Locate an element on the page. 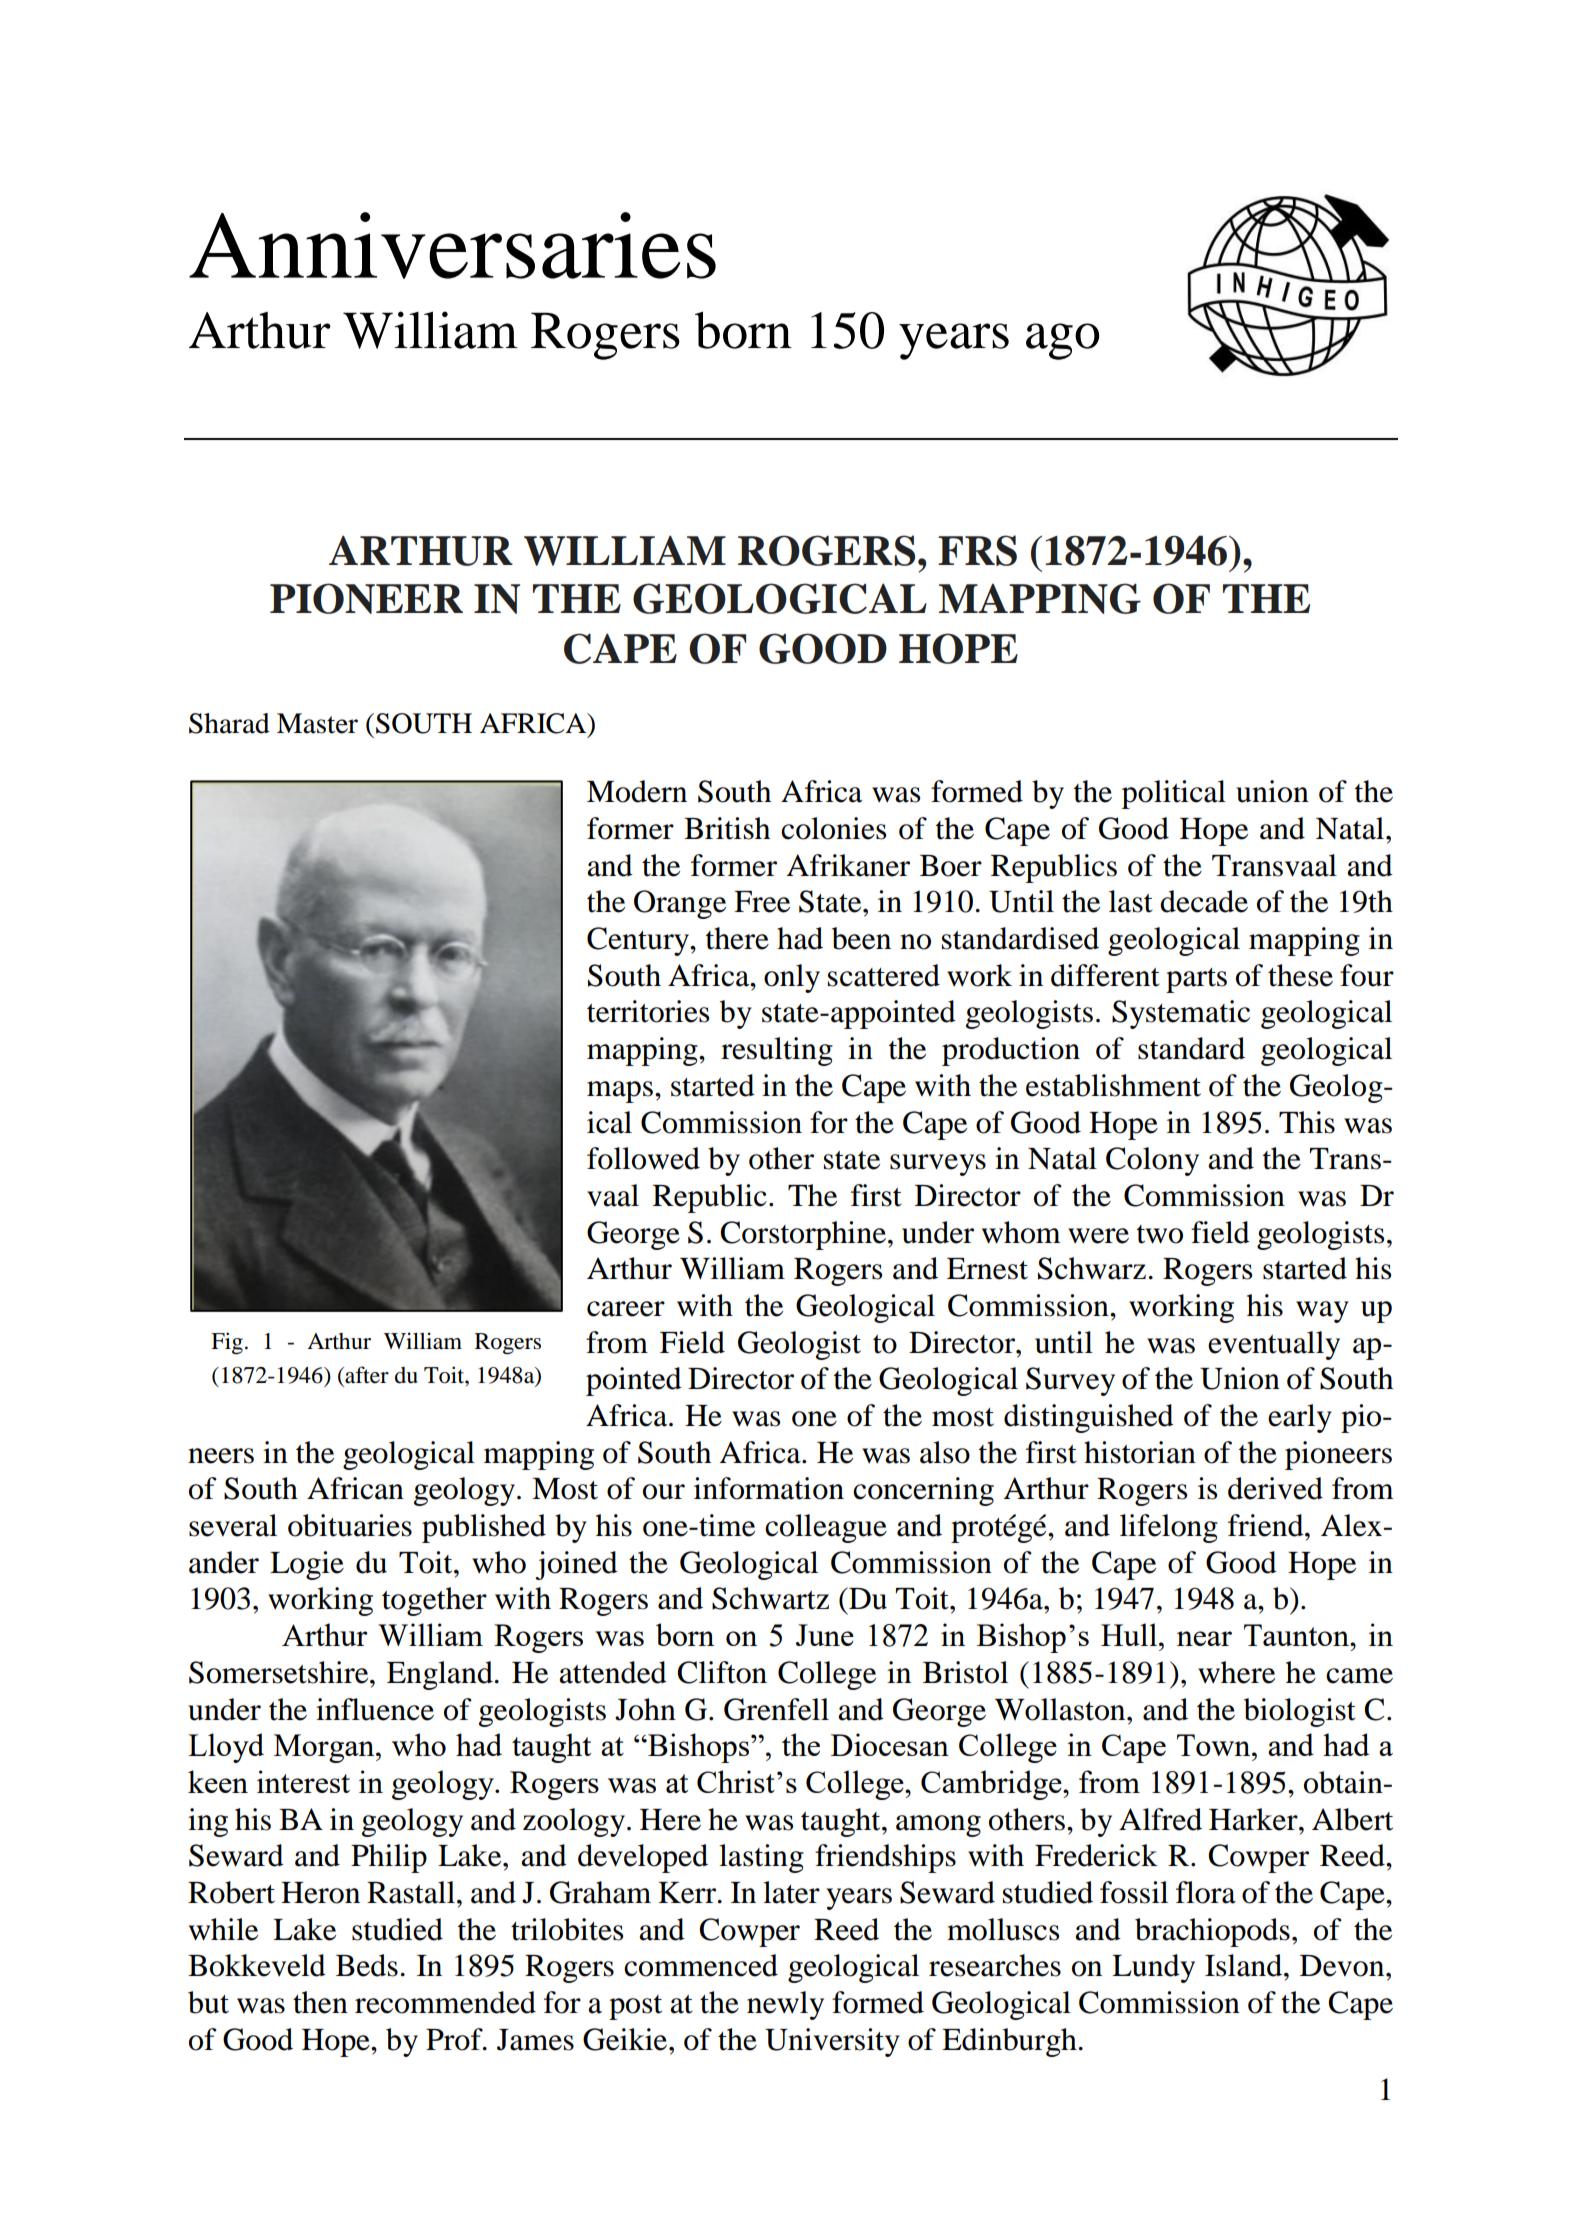 This document has height=2238, width=1582. after is located at coordinates (366, 1375).
